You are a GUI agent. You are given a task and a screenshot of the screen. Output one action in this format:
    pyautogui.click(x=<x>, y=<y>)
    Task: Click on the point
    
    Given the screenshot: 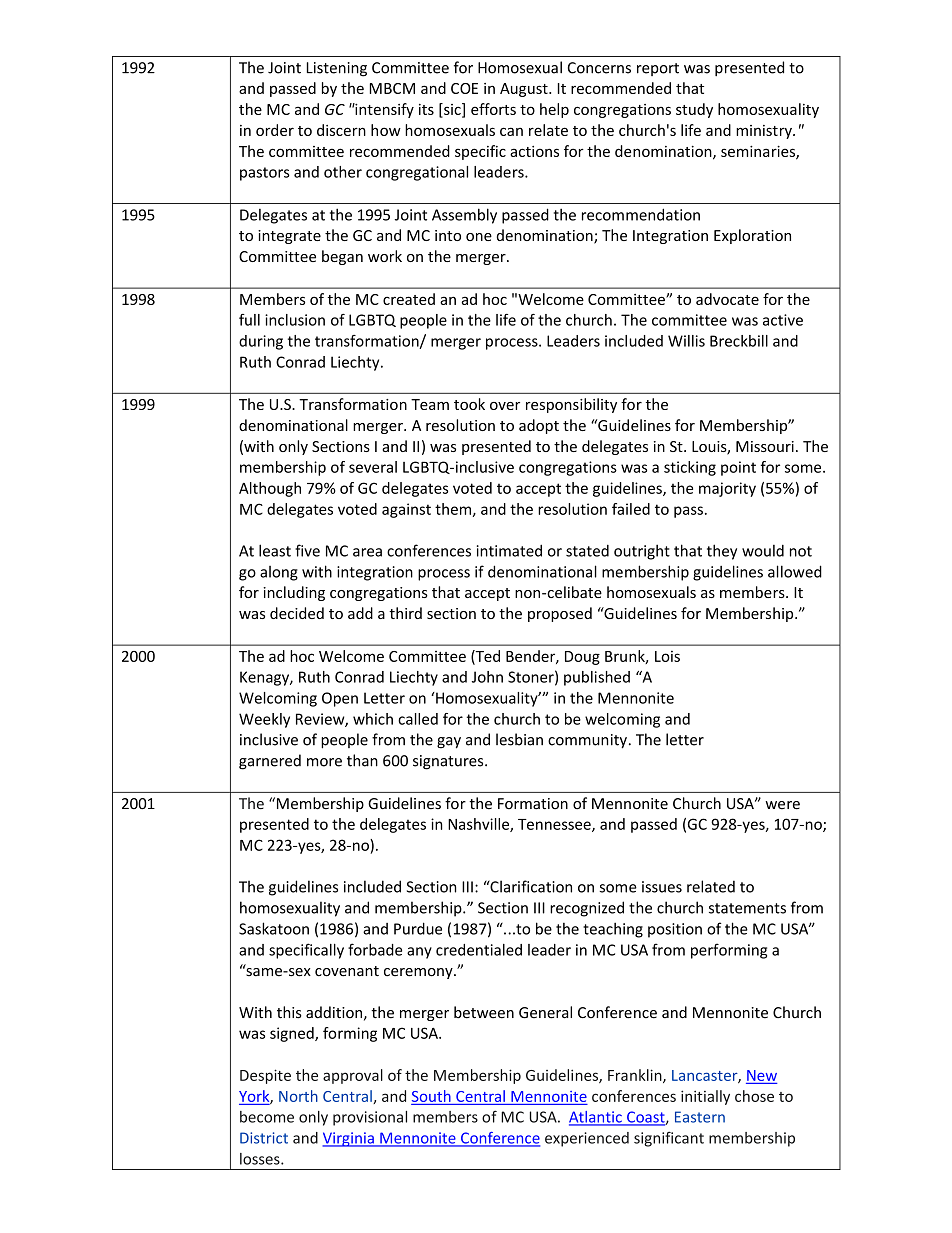 What is the action you would take?
    pyautogui.click(x=738, y=468)
